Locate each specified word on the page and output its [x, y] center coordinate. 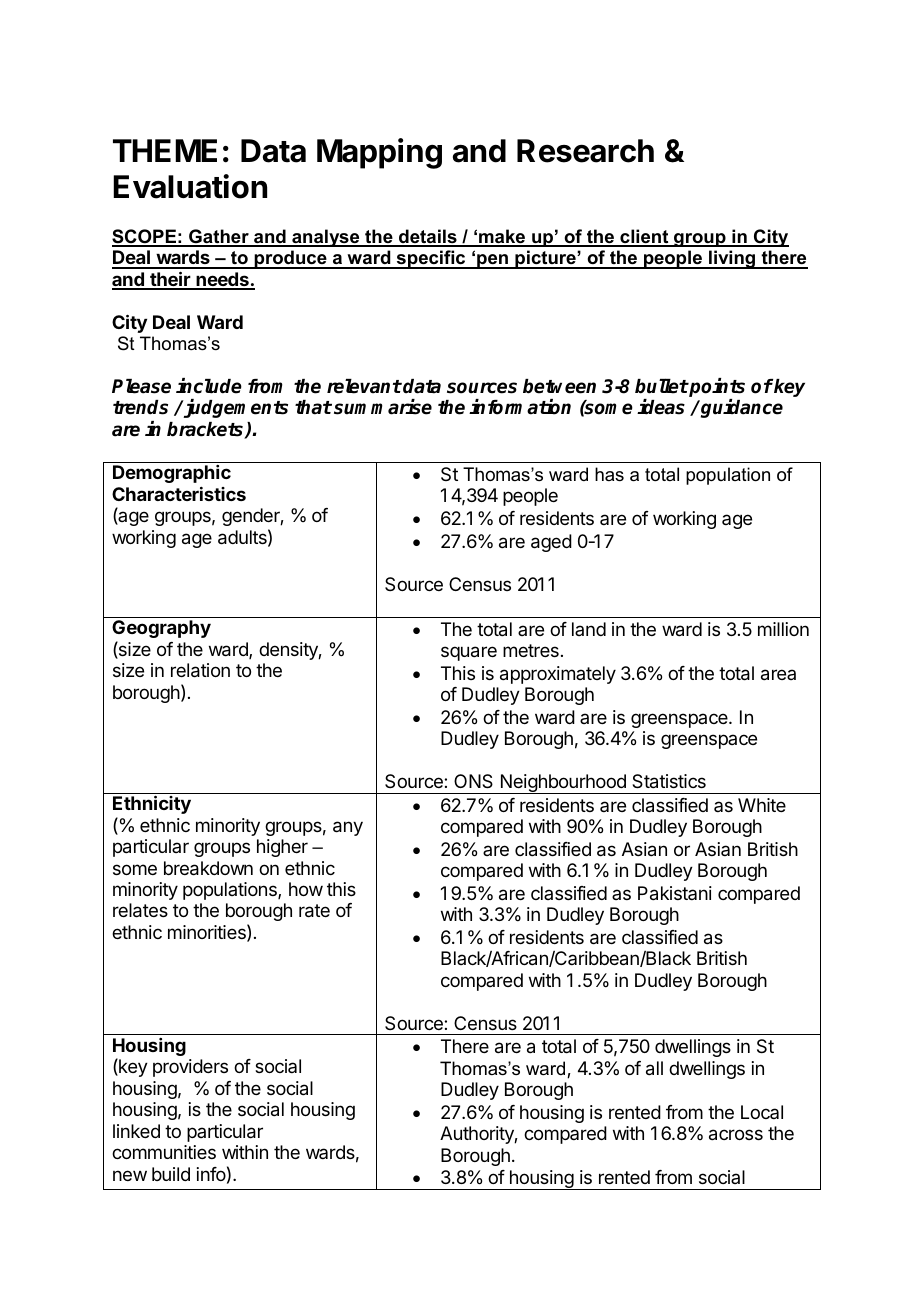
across [736, 1135]
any [348, 828]
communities [164, 1152]
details [428, 237]
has [609, 474]
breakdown [208, 868]
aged [551, 543]
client [644, 237]
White [762, 805]
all [654, 1068]
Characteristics [179, 494]
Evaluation [190, 186]
